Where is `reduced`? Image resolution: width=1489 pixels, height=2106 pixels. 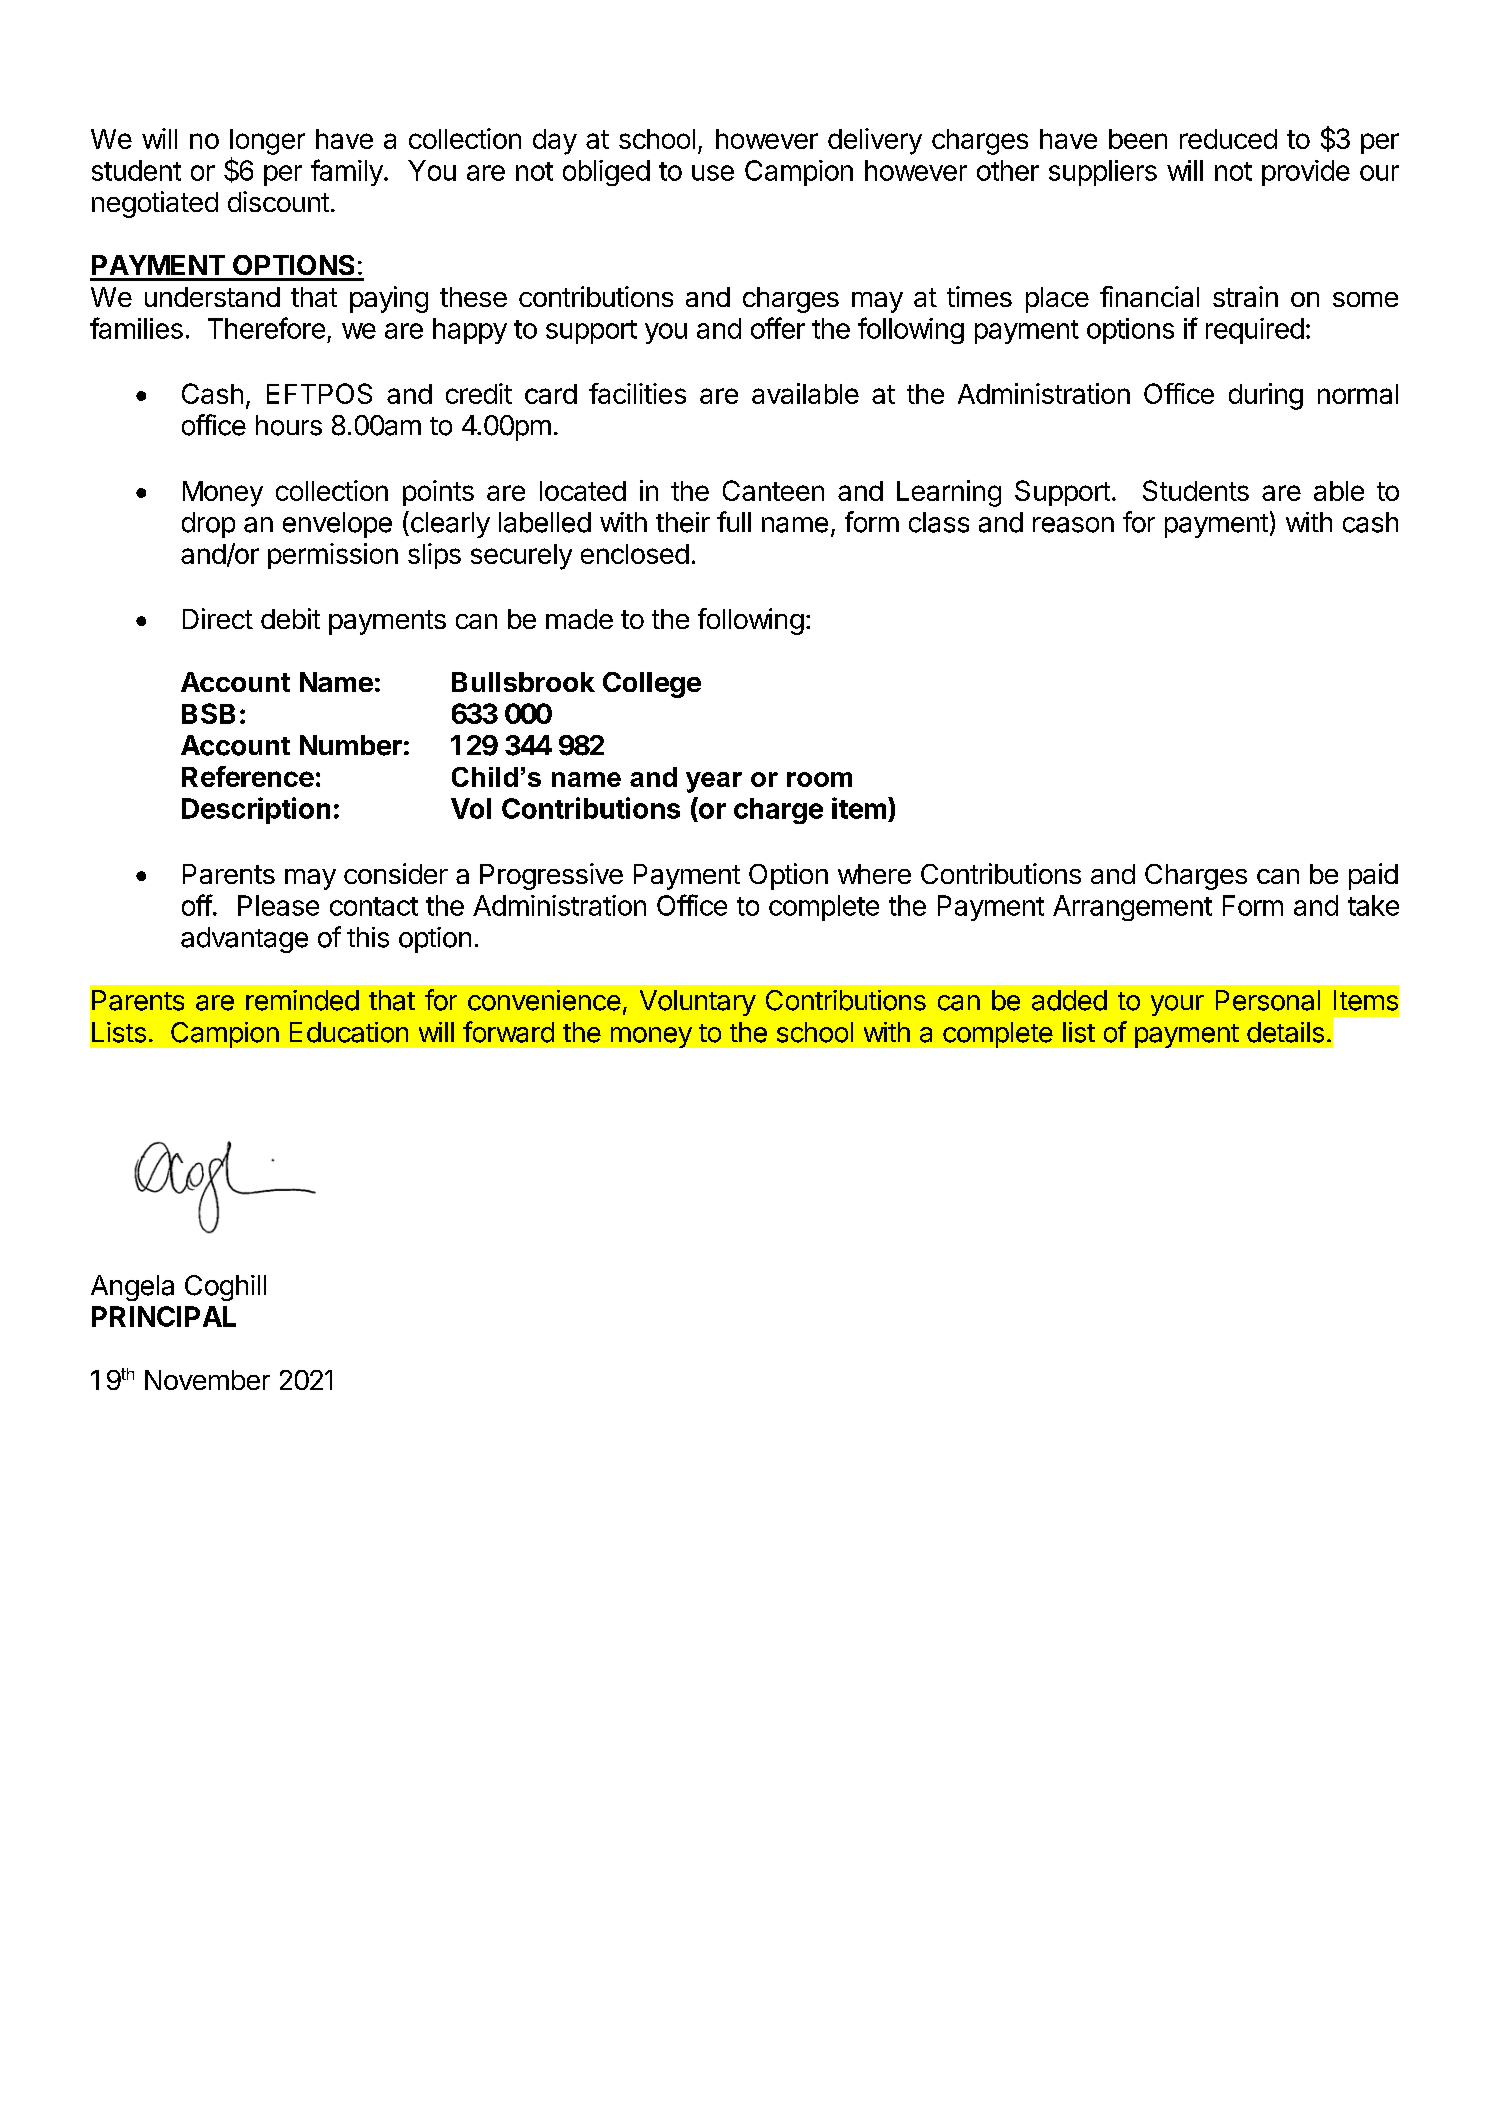
reduced is located at coordinates (1228, 139).
